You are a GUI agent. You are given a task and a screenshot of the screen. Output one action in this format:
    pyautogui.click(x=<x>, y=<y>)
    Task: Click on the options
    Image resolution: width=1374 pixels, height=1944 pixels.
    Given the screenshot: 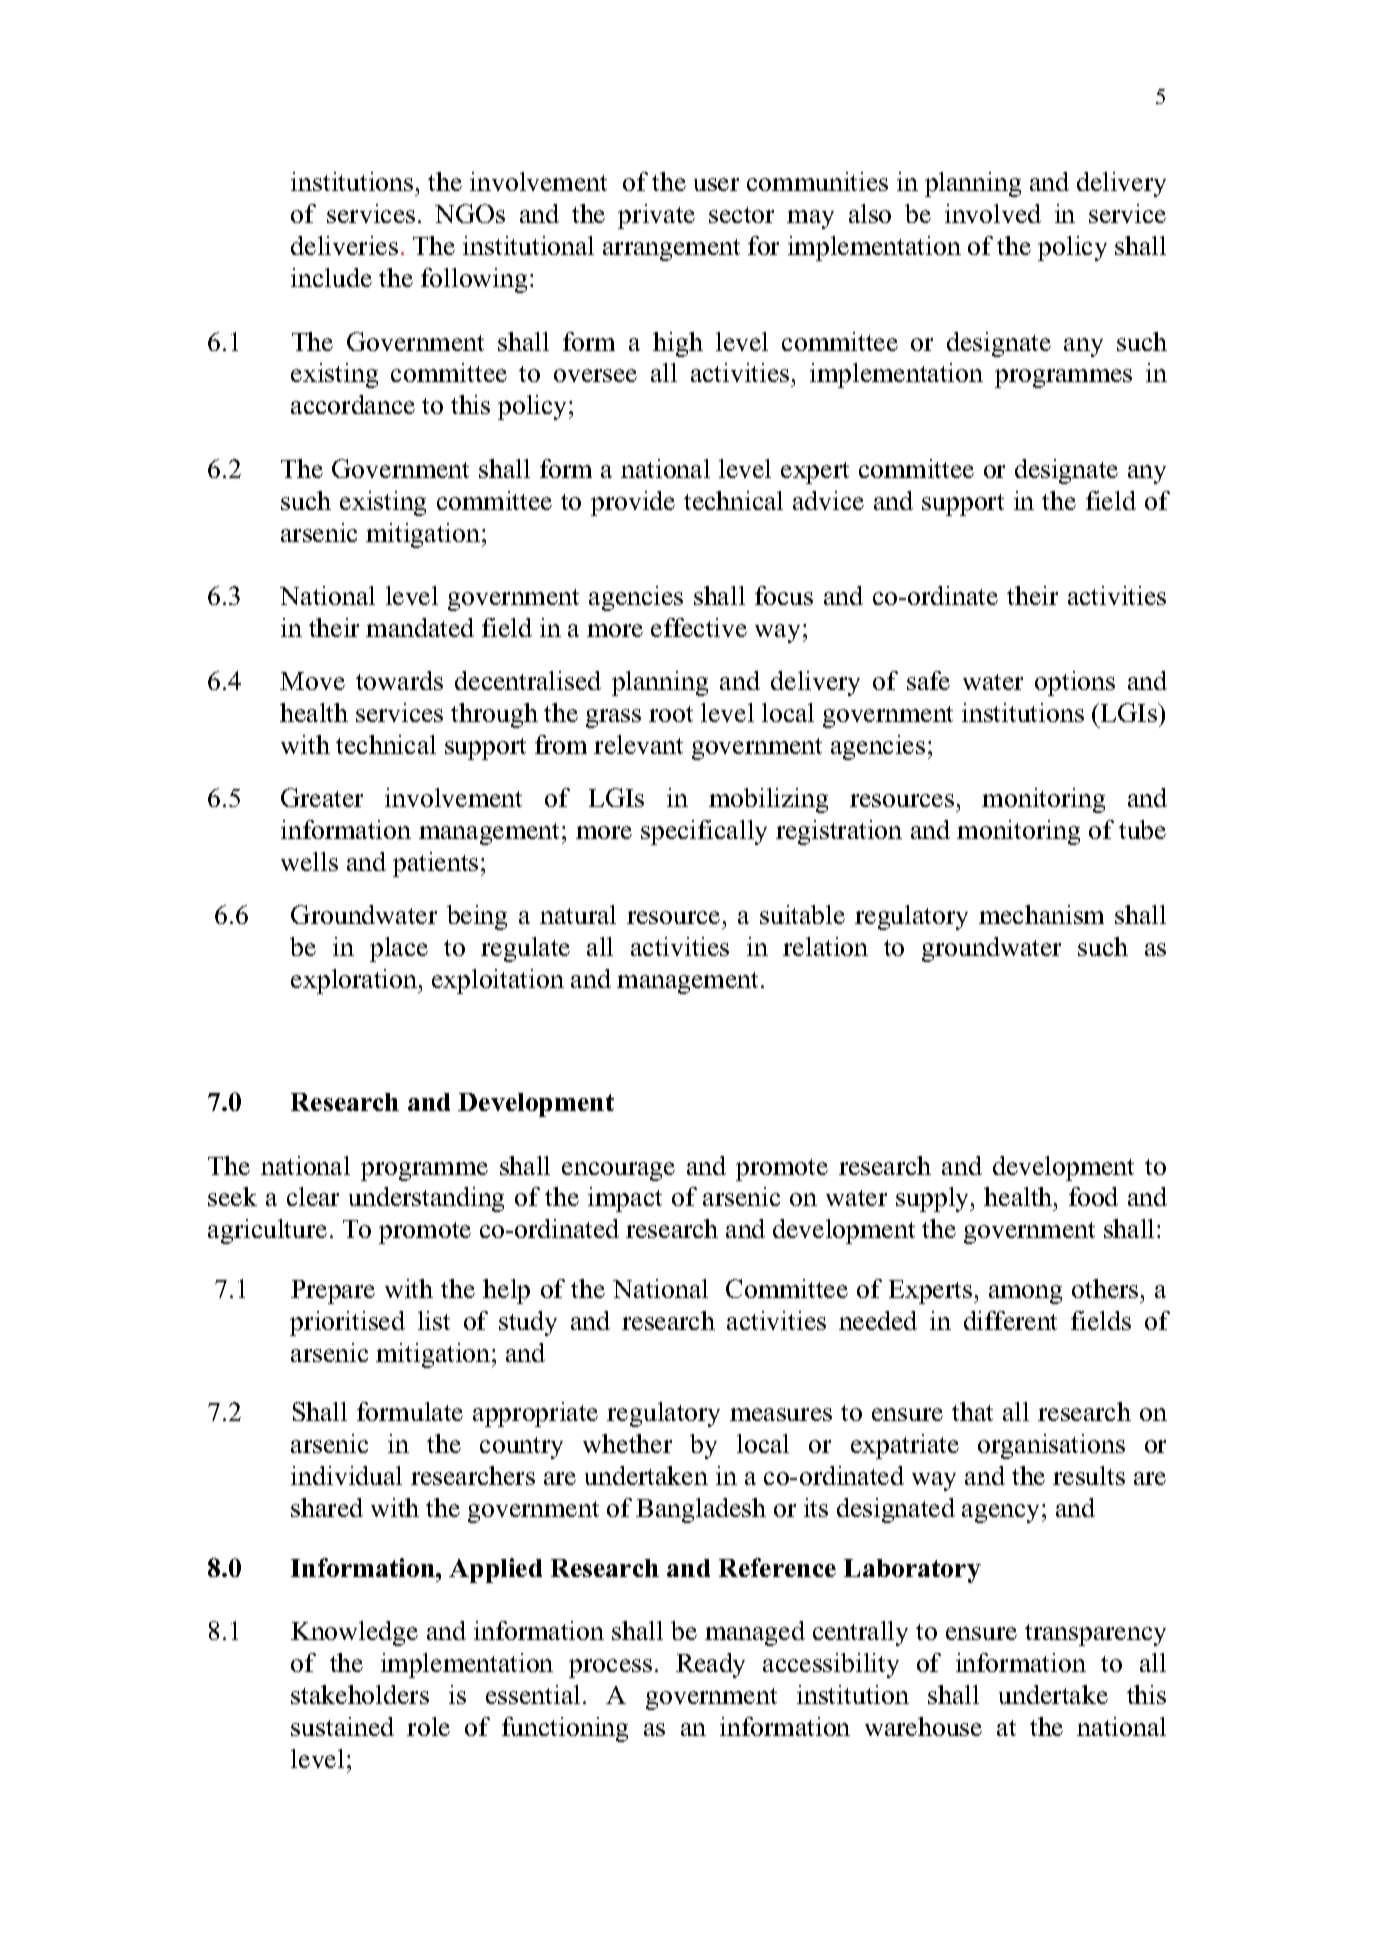 What is the action you would take?
    pyautogui.click(x=1075, y=683)
